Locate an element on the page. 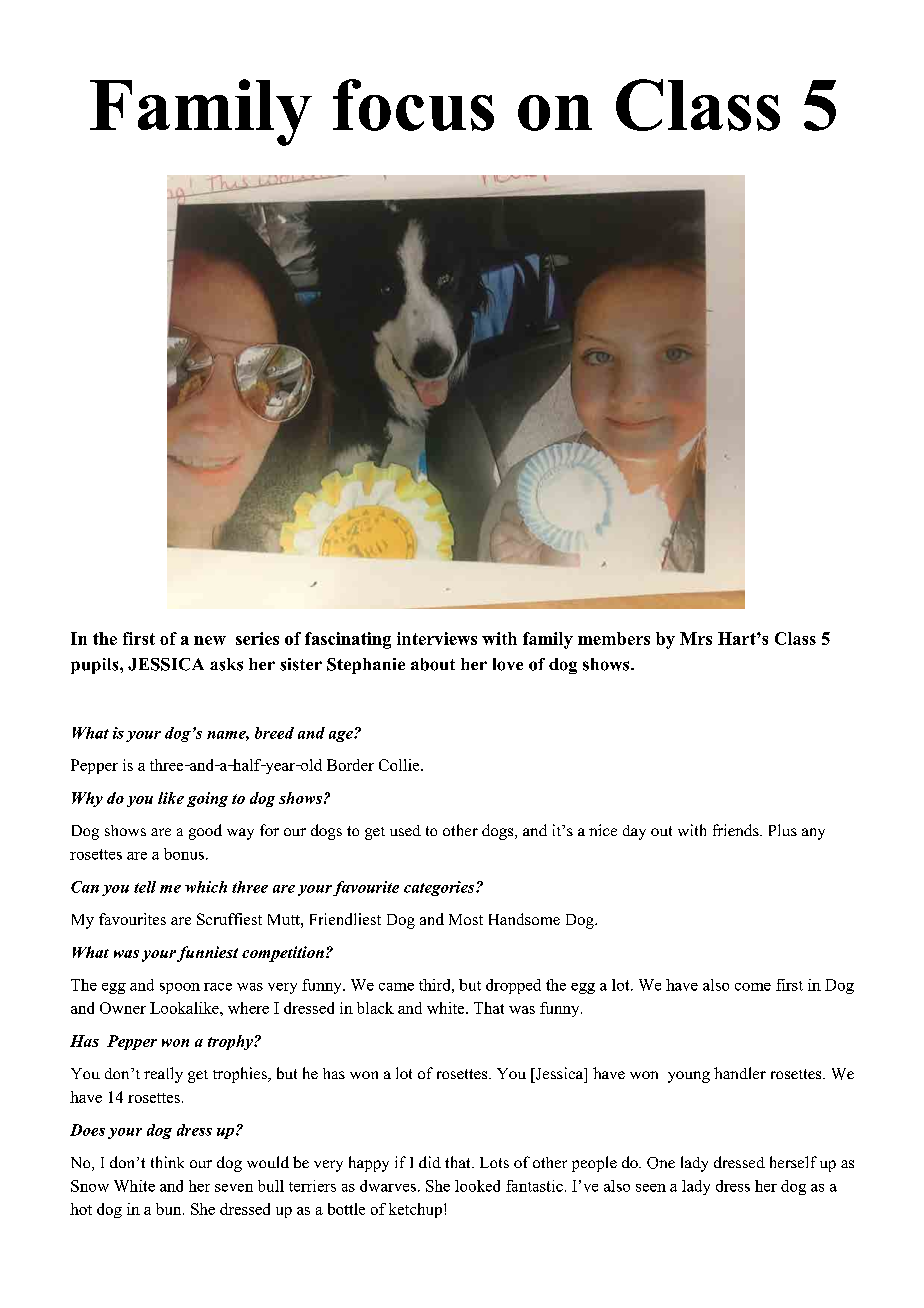 The width and height of the document is (924, 1308). come is located at coordinates (753, 987).
